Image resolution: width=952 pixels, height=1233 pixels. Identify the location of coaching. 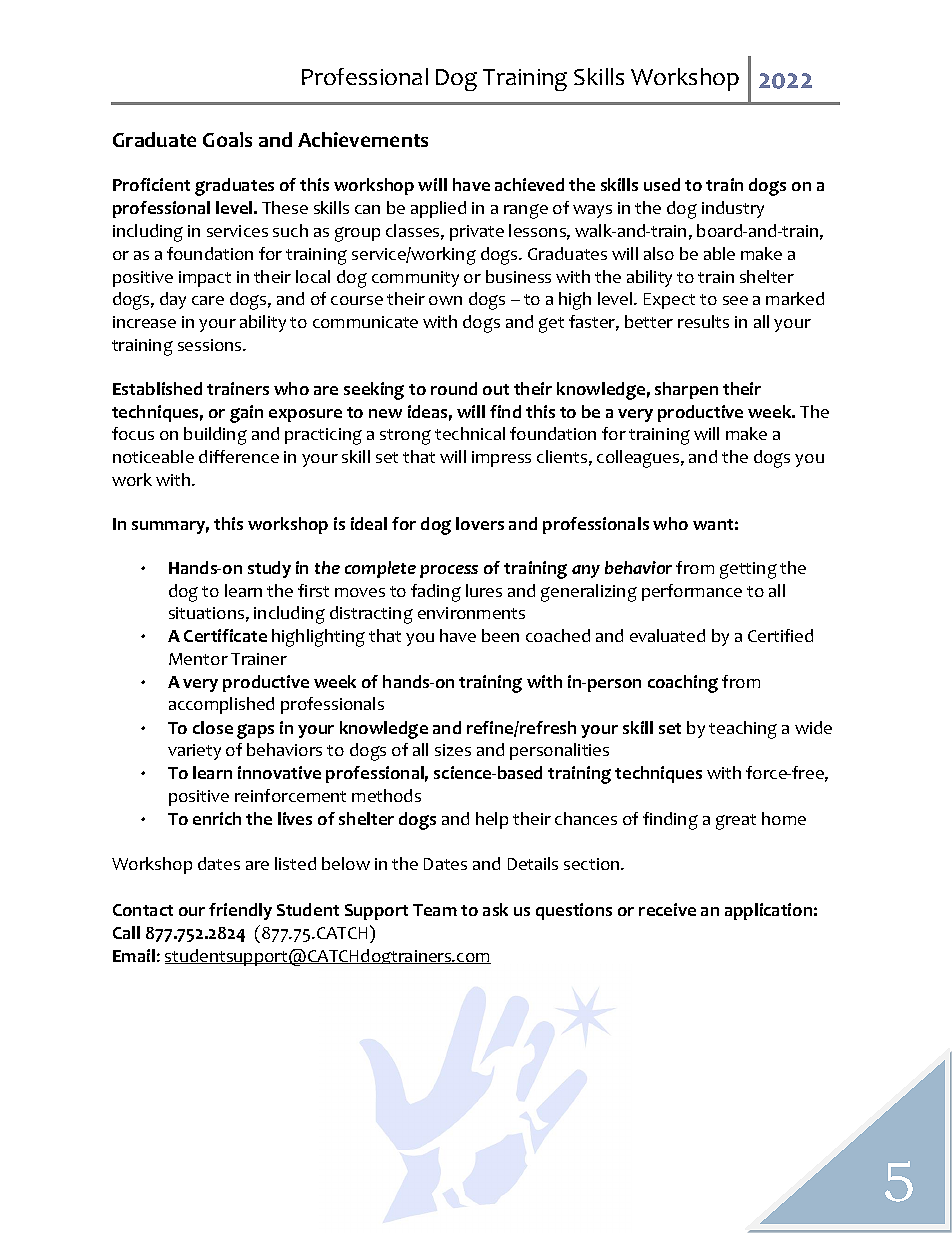
(683, 684).
